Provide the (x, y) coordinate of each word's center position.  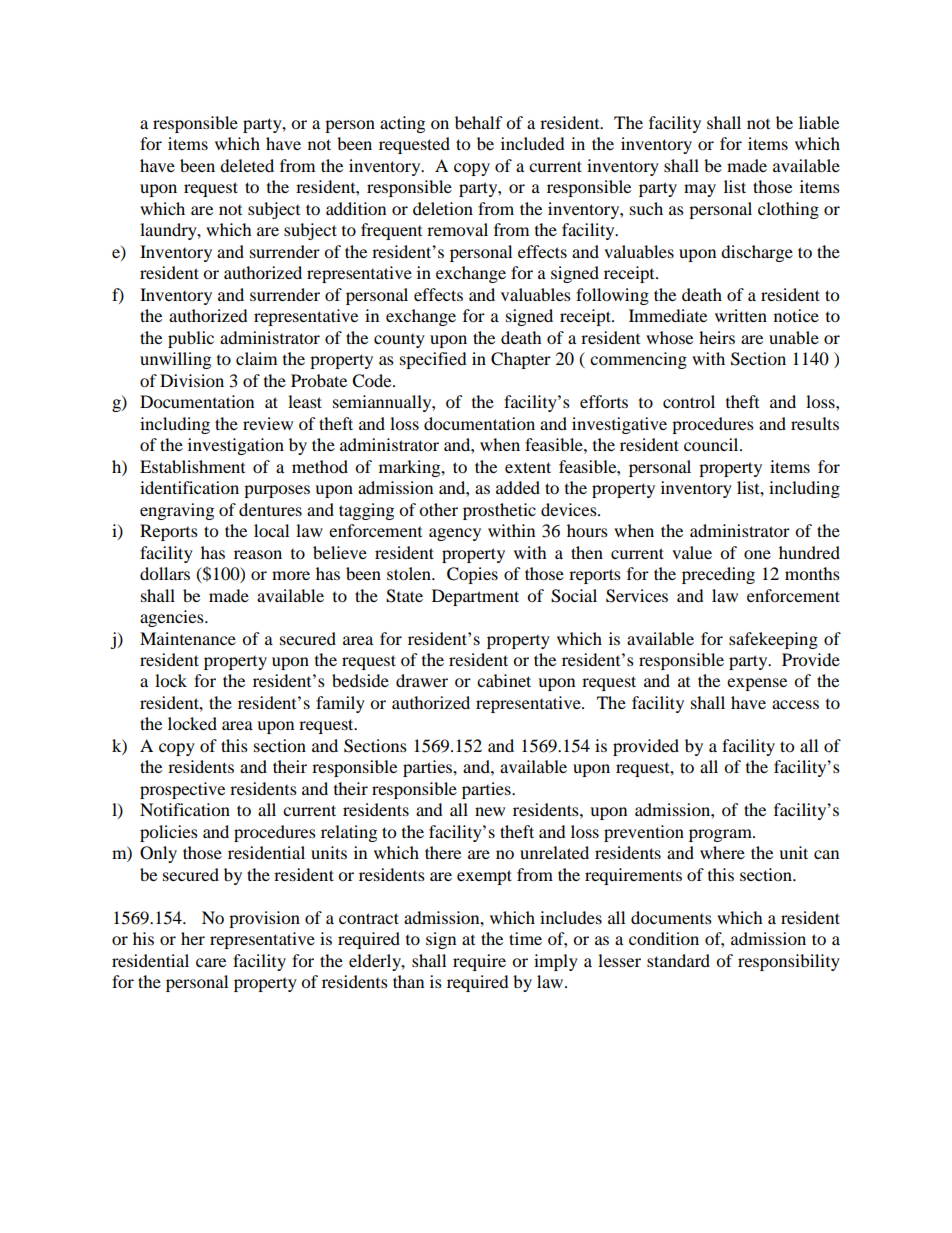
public (191, 339)
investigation (236, 446)
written (741, 315)
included (533, 143)
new (490, 811)
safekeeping (773, 640)
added (518, 487)
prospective (182, 790)
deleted (247, 165)
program (721, 835)
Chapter (521, 360)
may (700, 190)
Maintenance (188, 638)
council (712, 444)
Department (475, 597)
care (211, 962)
